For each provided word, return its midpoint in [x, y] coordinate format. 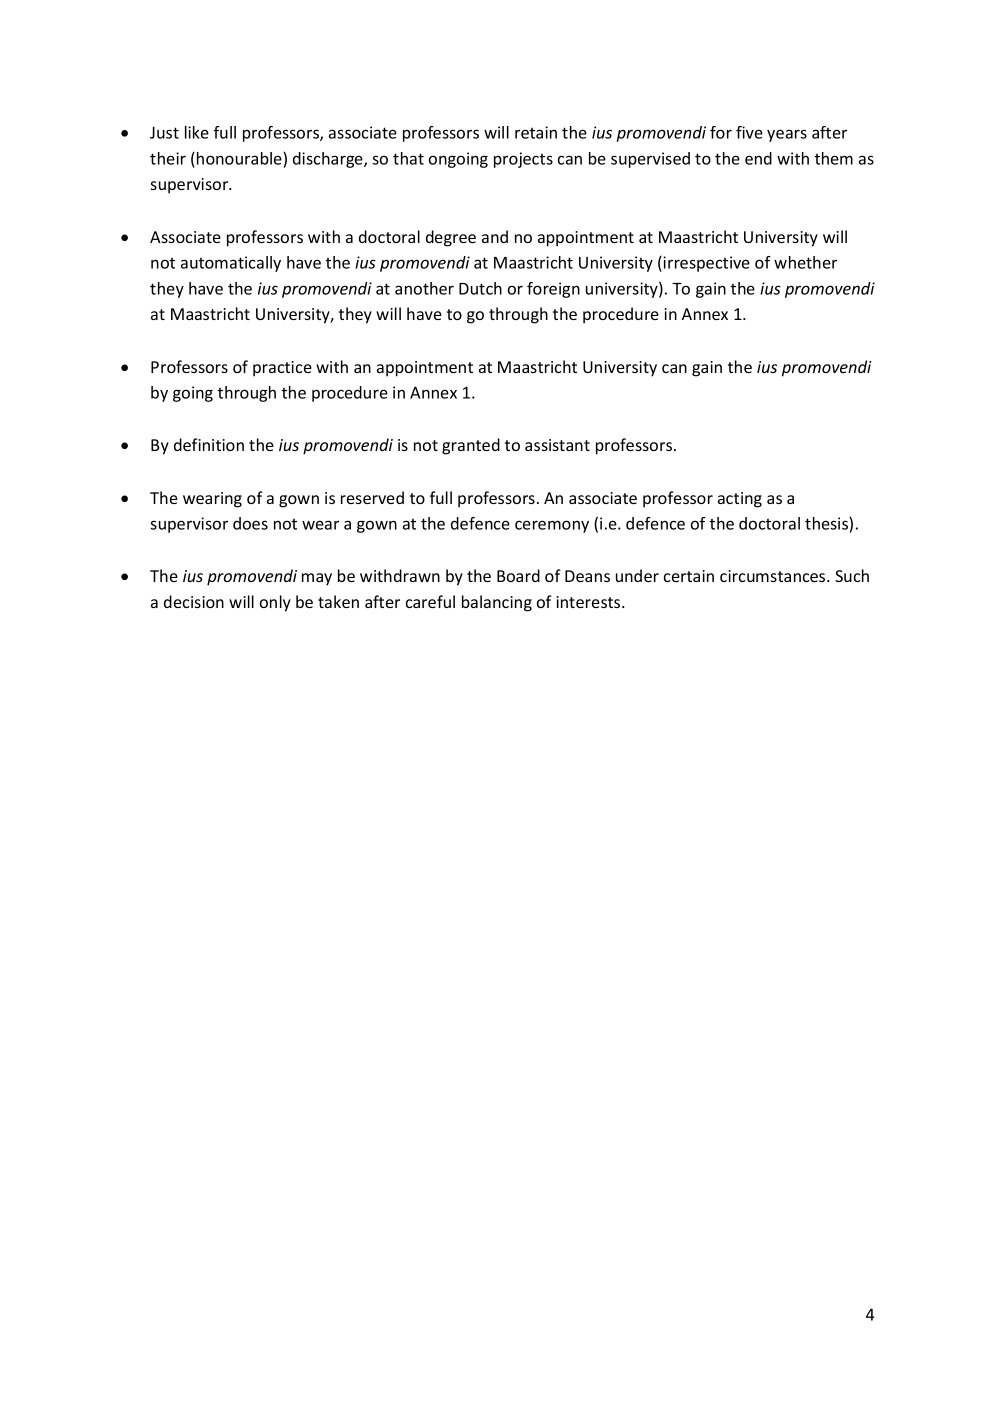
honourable [240, 158]
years [787, 135]
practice [282, 369]
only [275, 603]
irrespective [706, 264]
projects [523, 160]
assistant [557, 445]
